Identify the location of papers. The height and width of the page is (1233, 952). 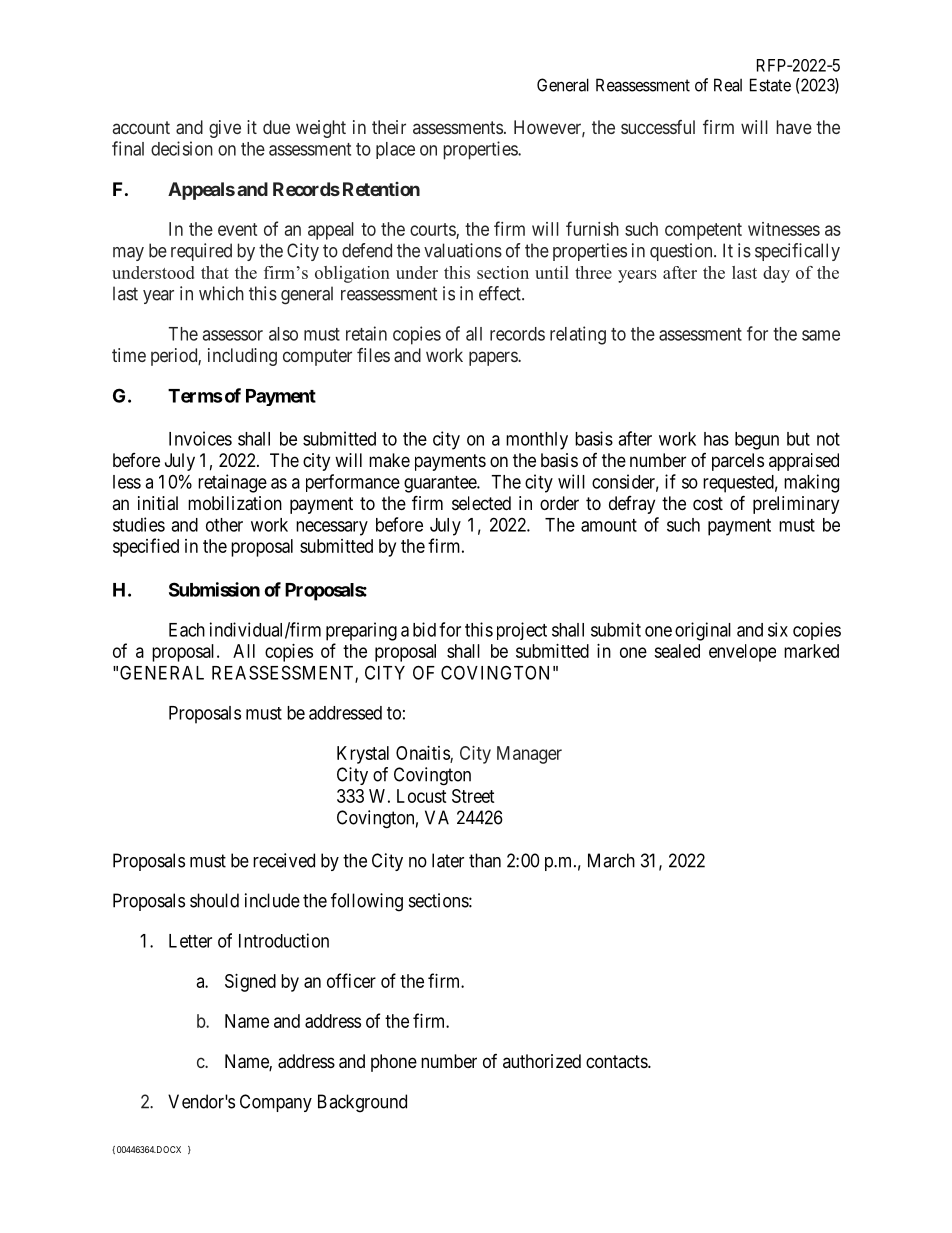
(494, 358).
